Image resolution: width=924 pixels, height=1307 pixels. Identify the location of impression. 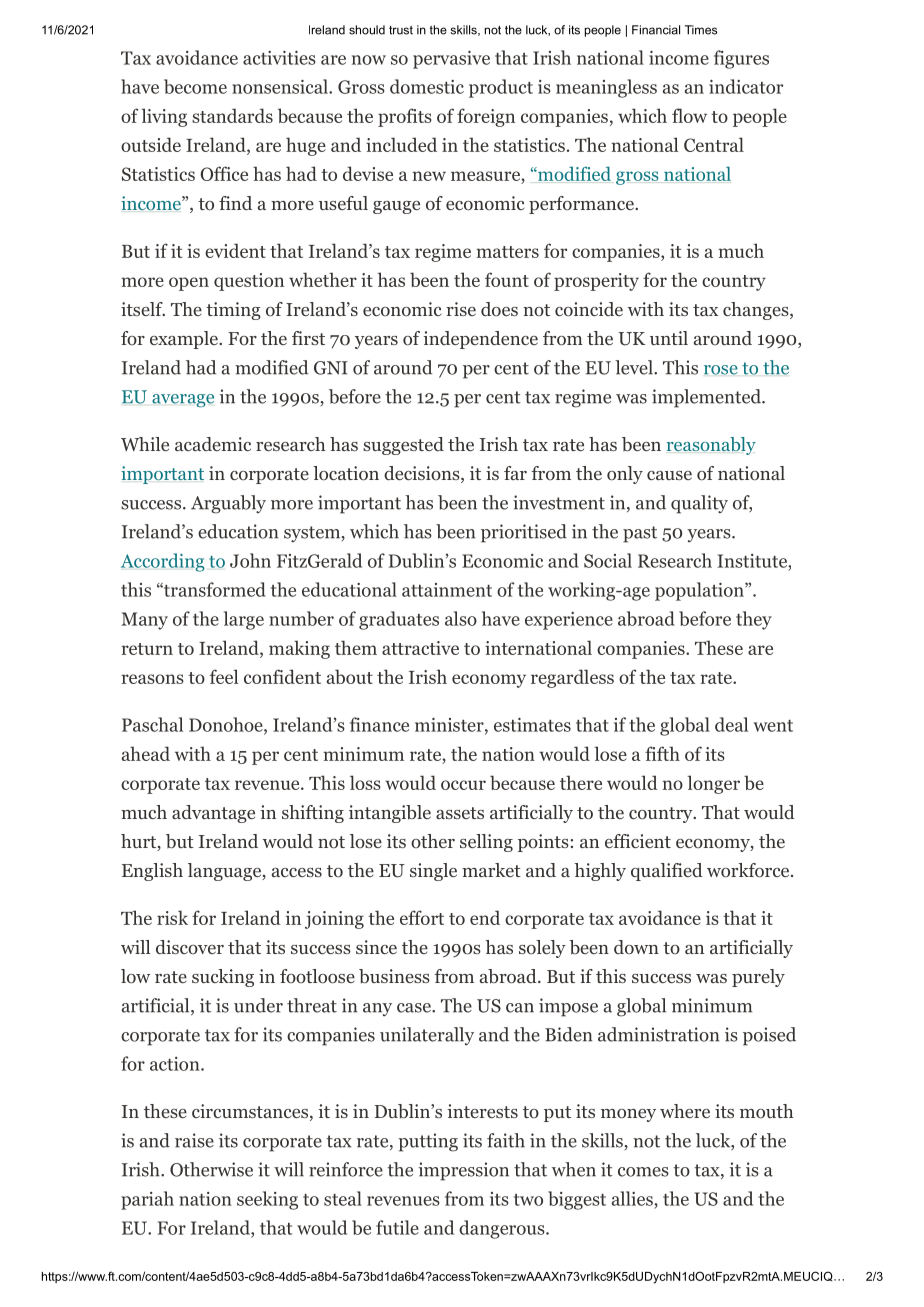
(464, 1171).
